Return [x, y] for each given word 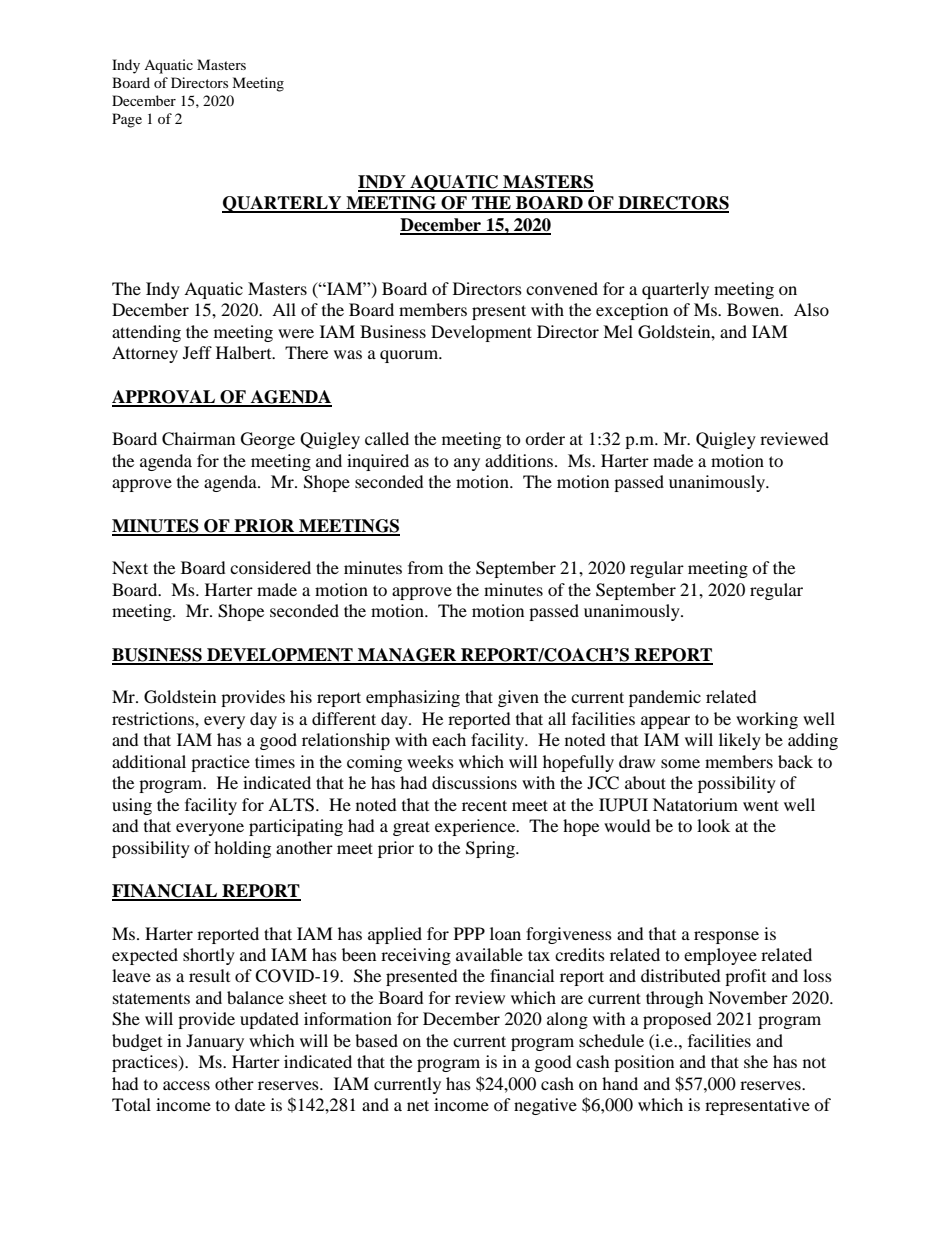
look [713, 825]
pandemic [665, 698]
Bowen [754, 309]
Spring [491, 849]
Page [127, 120]
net [418, 1105]
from [425, 567]
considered [270, 567]
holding [242, 849]
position [644, 1063]
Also [811, 309]
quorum [410, 356]
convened [562, 288]
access [186, 1085]
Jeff [197, 352]
